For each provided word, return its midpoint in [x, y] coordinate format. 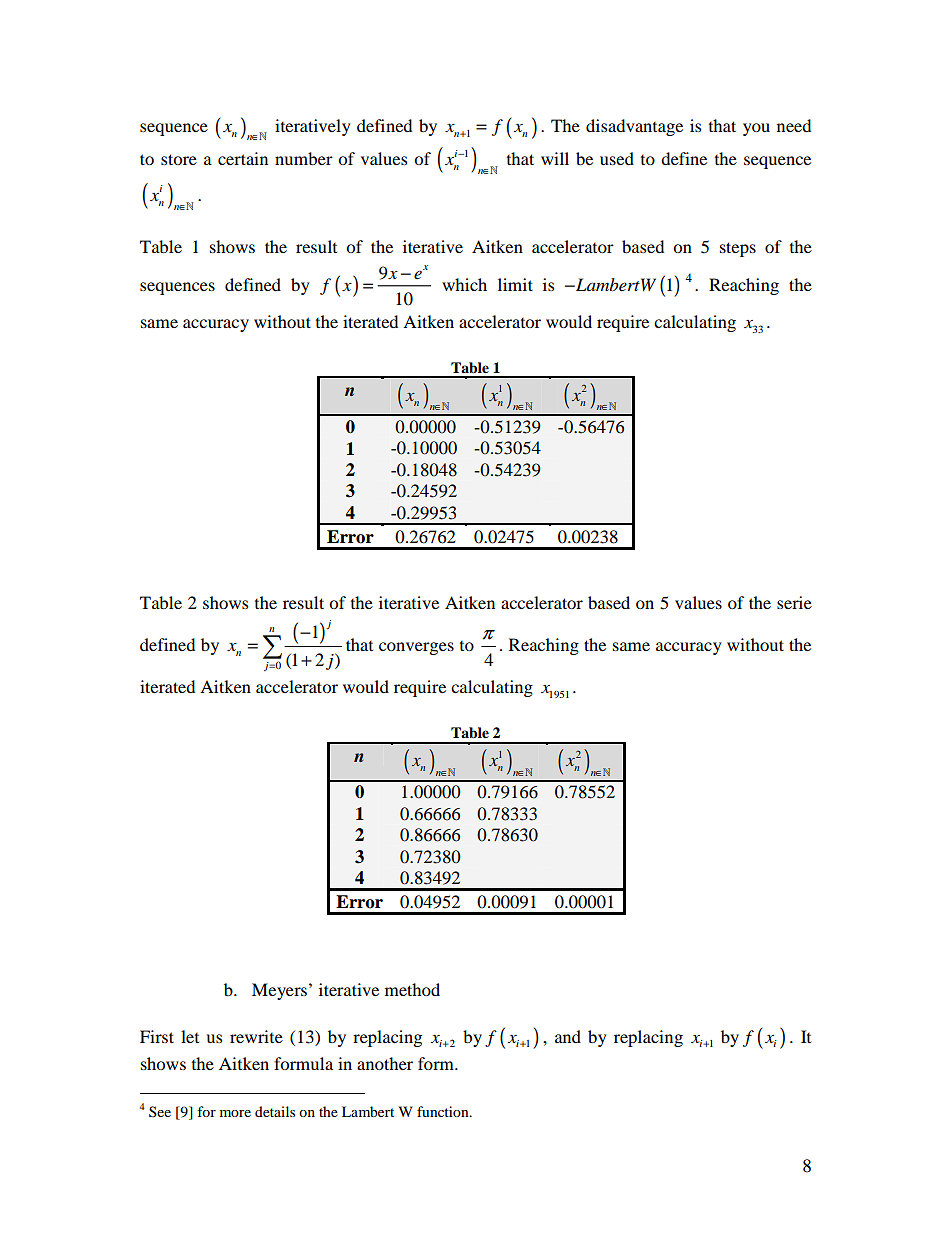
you [756, 129]
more [235, 1113]
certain [243, 158]
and [568, 1036]
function [444, 1111]
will [555, 158]
